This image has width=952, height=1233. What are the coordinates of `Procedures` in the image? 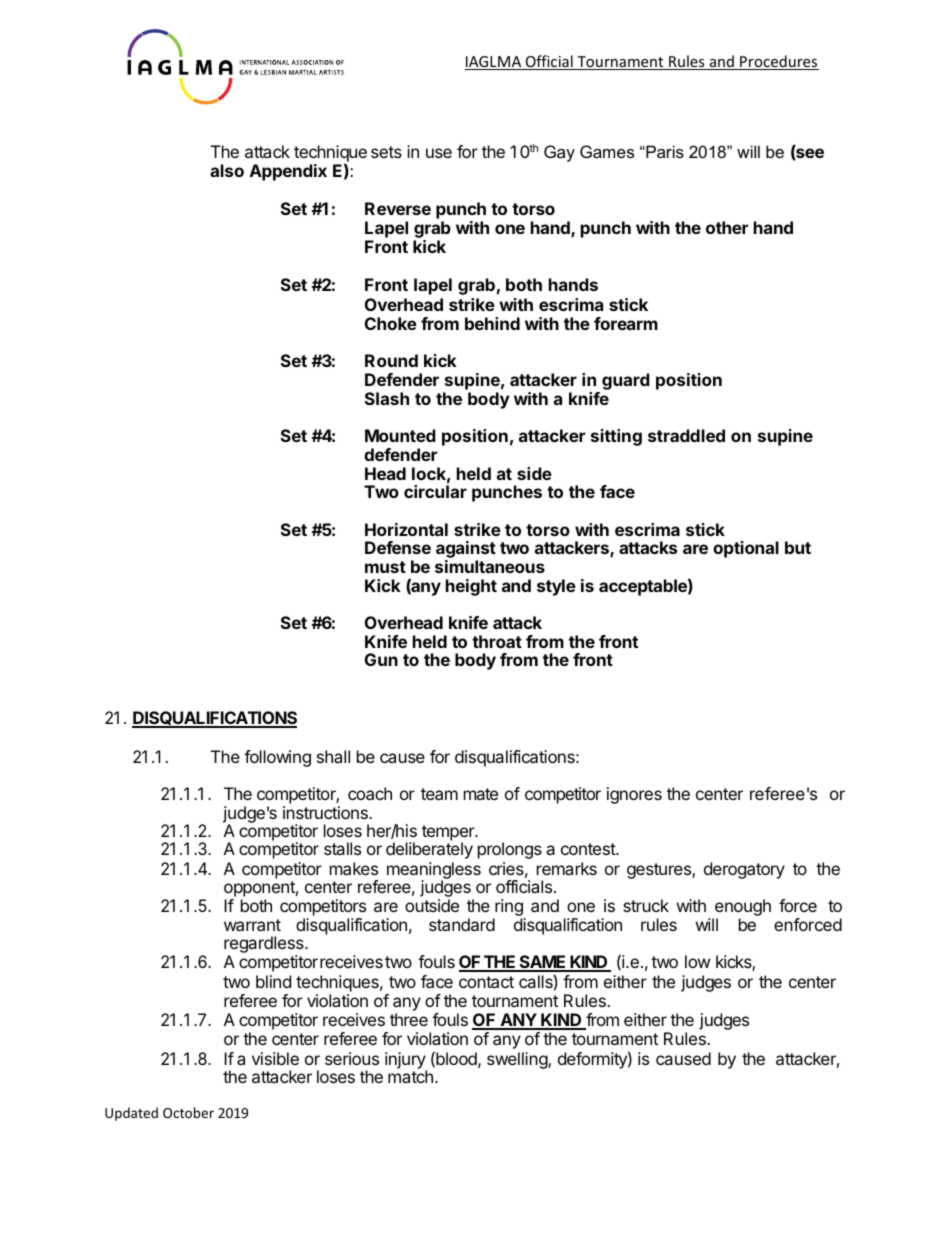 It's located at (778, 62).
